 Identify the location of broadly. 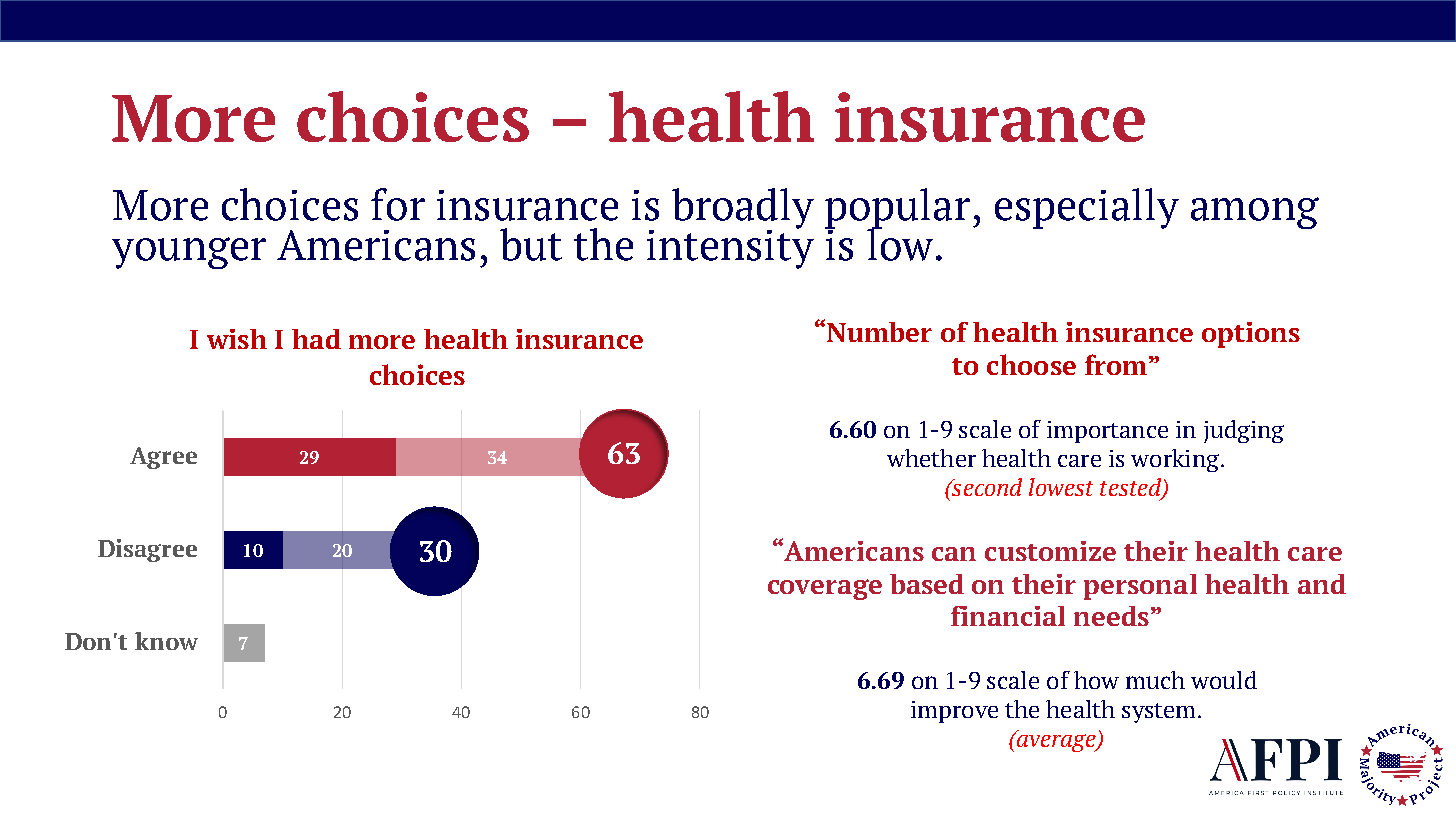
(743, 209).
